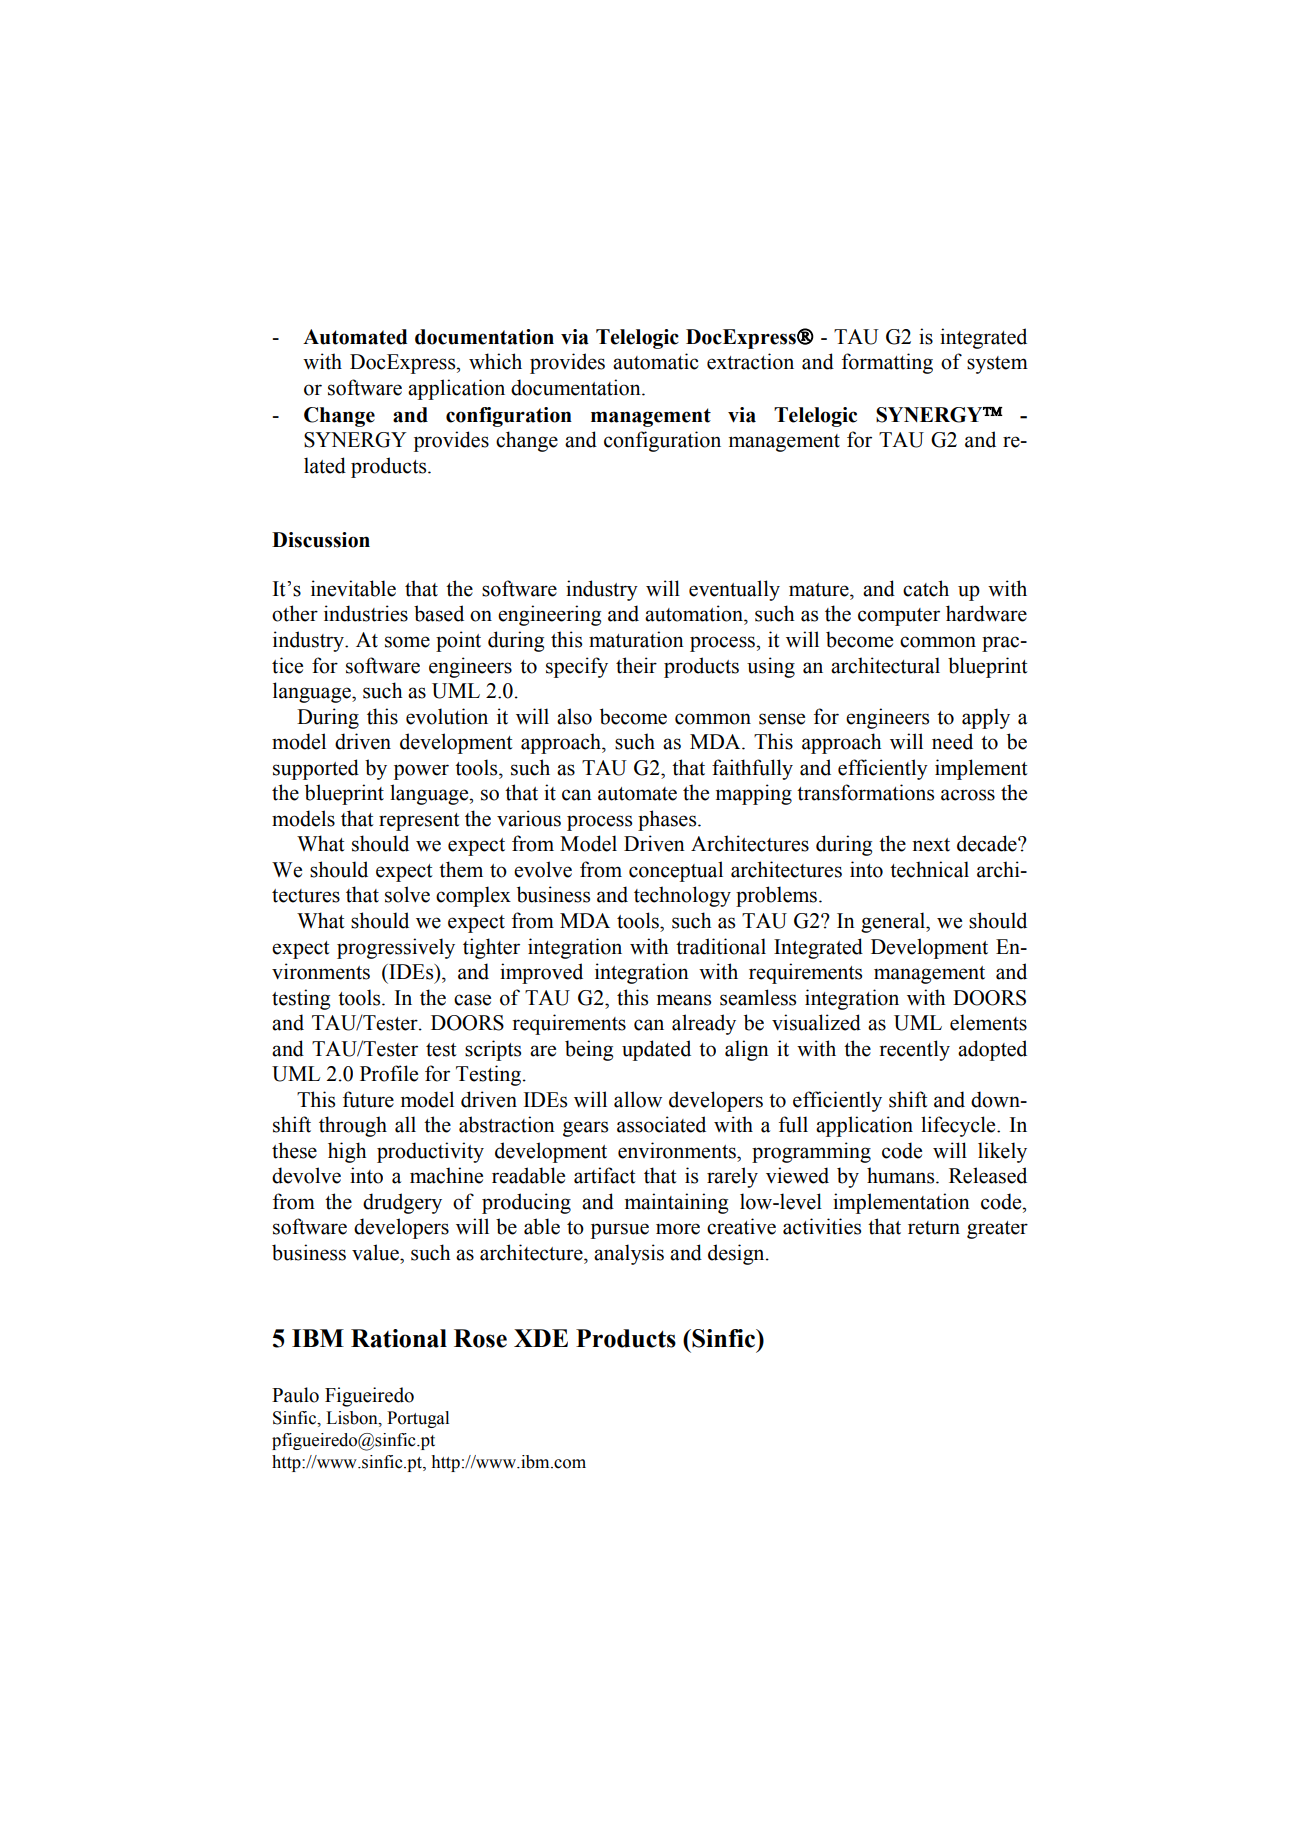 The height and width of the document is (1838, 1299). Describe the element at coordinates (902, 1175) in the document. I see `humans` at that location.
